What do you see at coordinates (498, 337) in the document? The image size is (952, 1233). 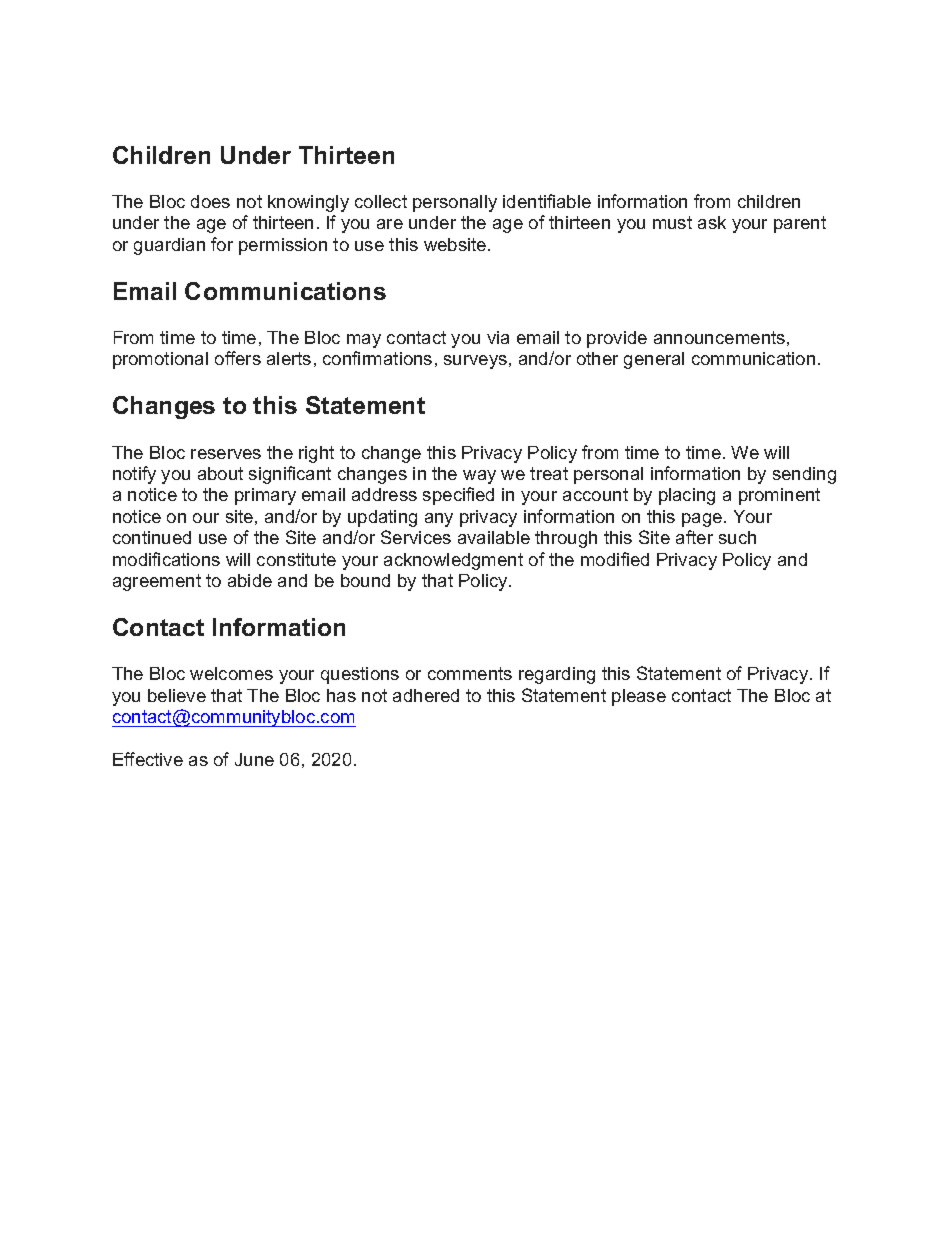 I see `via` at bounding box center [498, 337].
